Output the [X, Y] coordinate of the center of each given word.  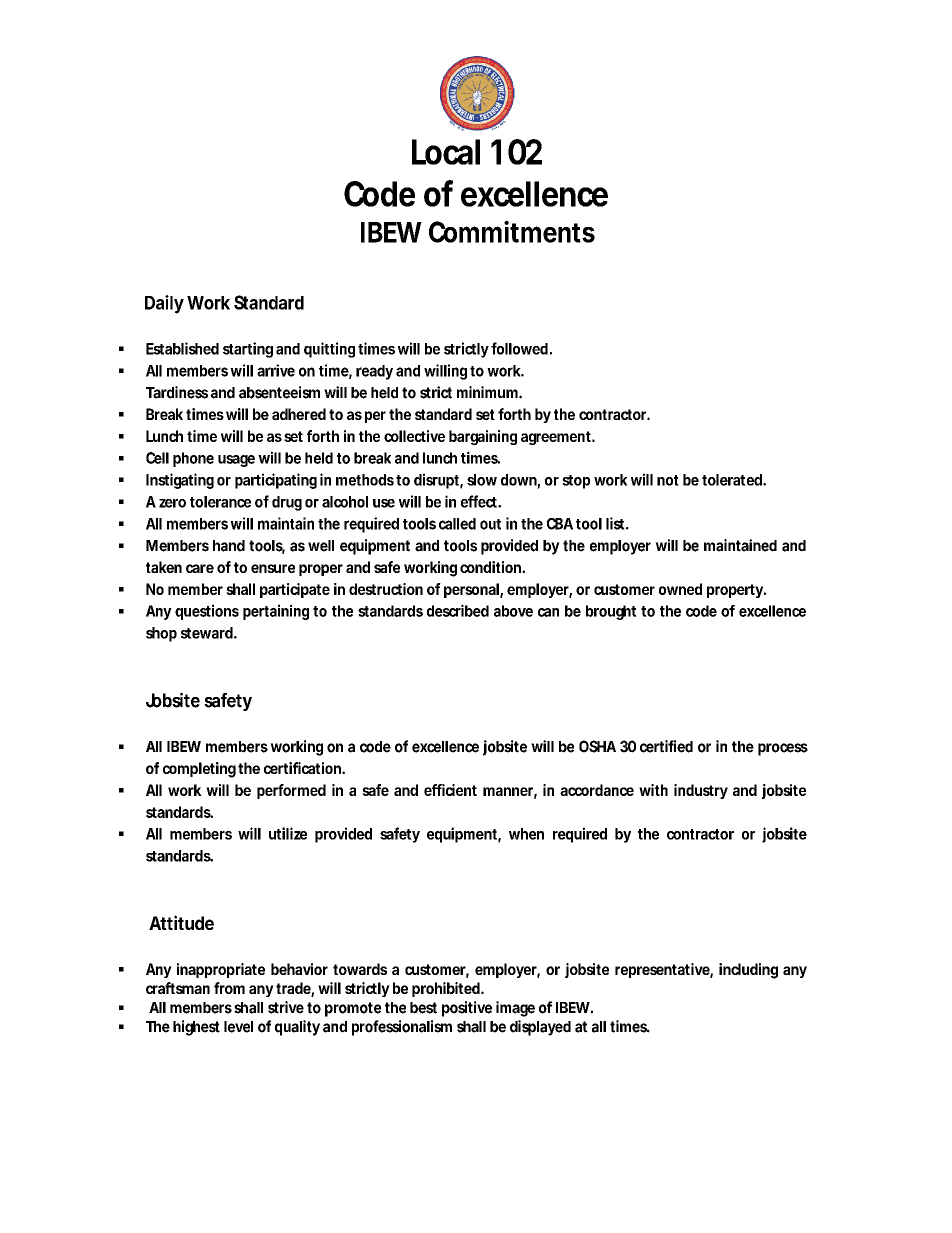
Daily [164, 304]
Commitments [512, 231]
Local [446, 152]
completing [199, 770]
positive [467, 1009]
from [229, 988]
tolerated [733, 480]
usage [236, 461]
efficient [450, 790]
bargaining [483, 437]
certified [666, 746]
